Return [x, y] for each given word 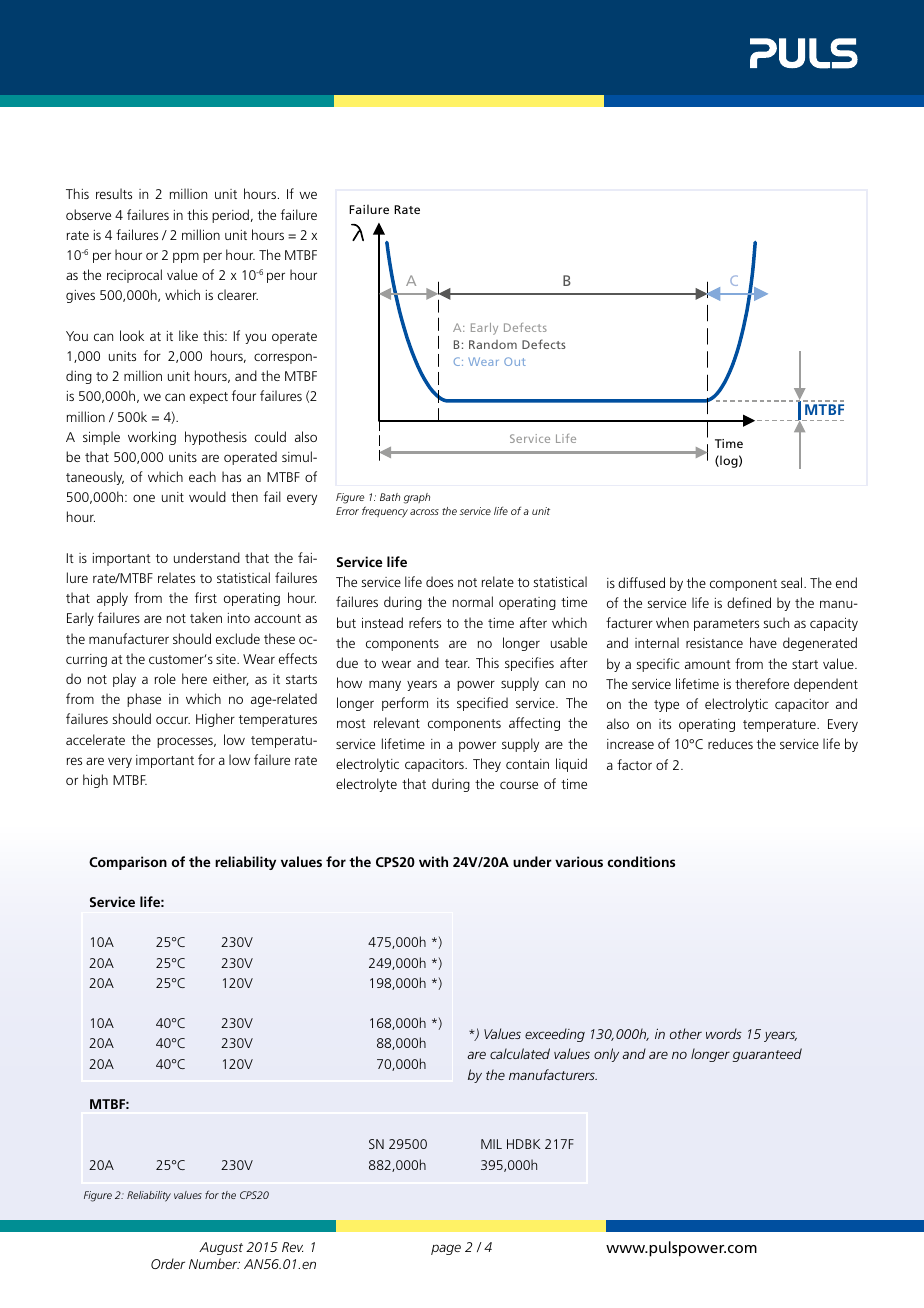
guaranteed [767, 1055]
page [446, 1249]
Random [493, 344]
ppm [186, 257]
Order [168, 1263]
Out [515, 361]
